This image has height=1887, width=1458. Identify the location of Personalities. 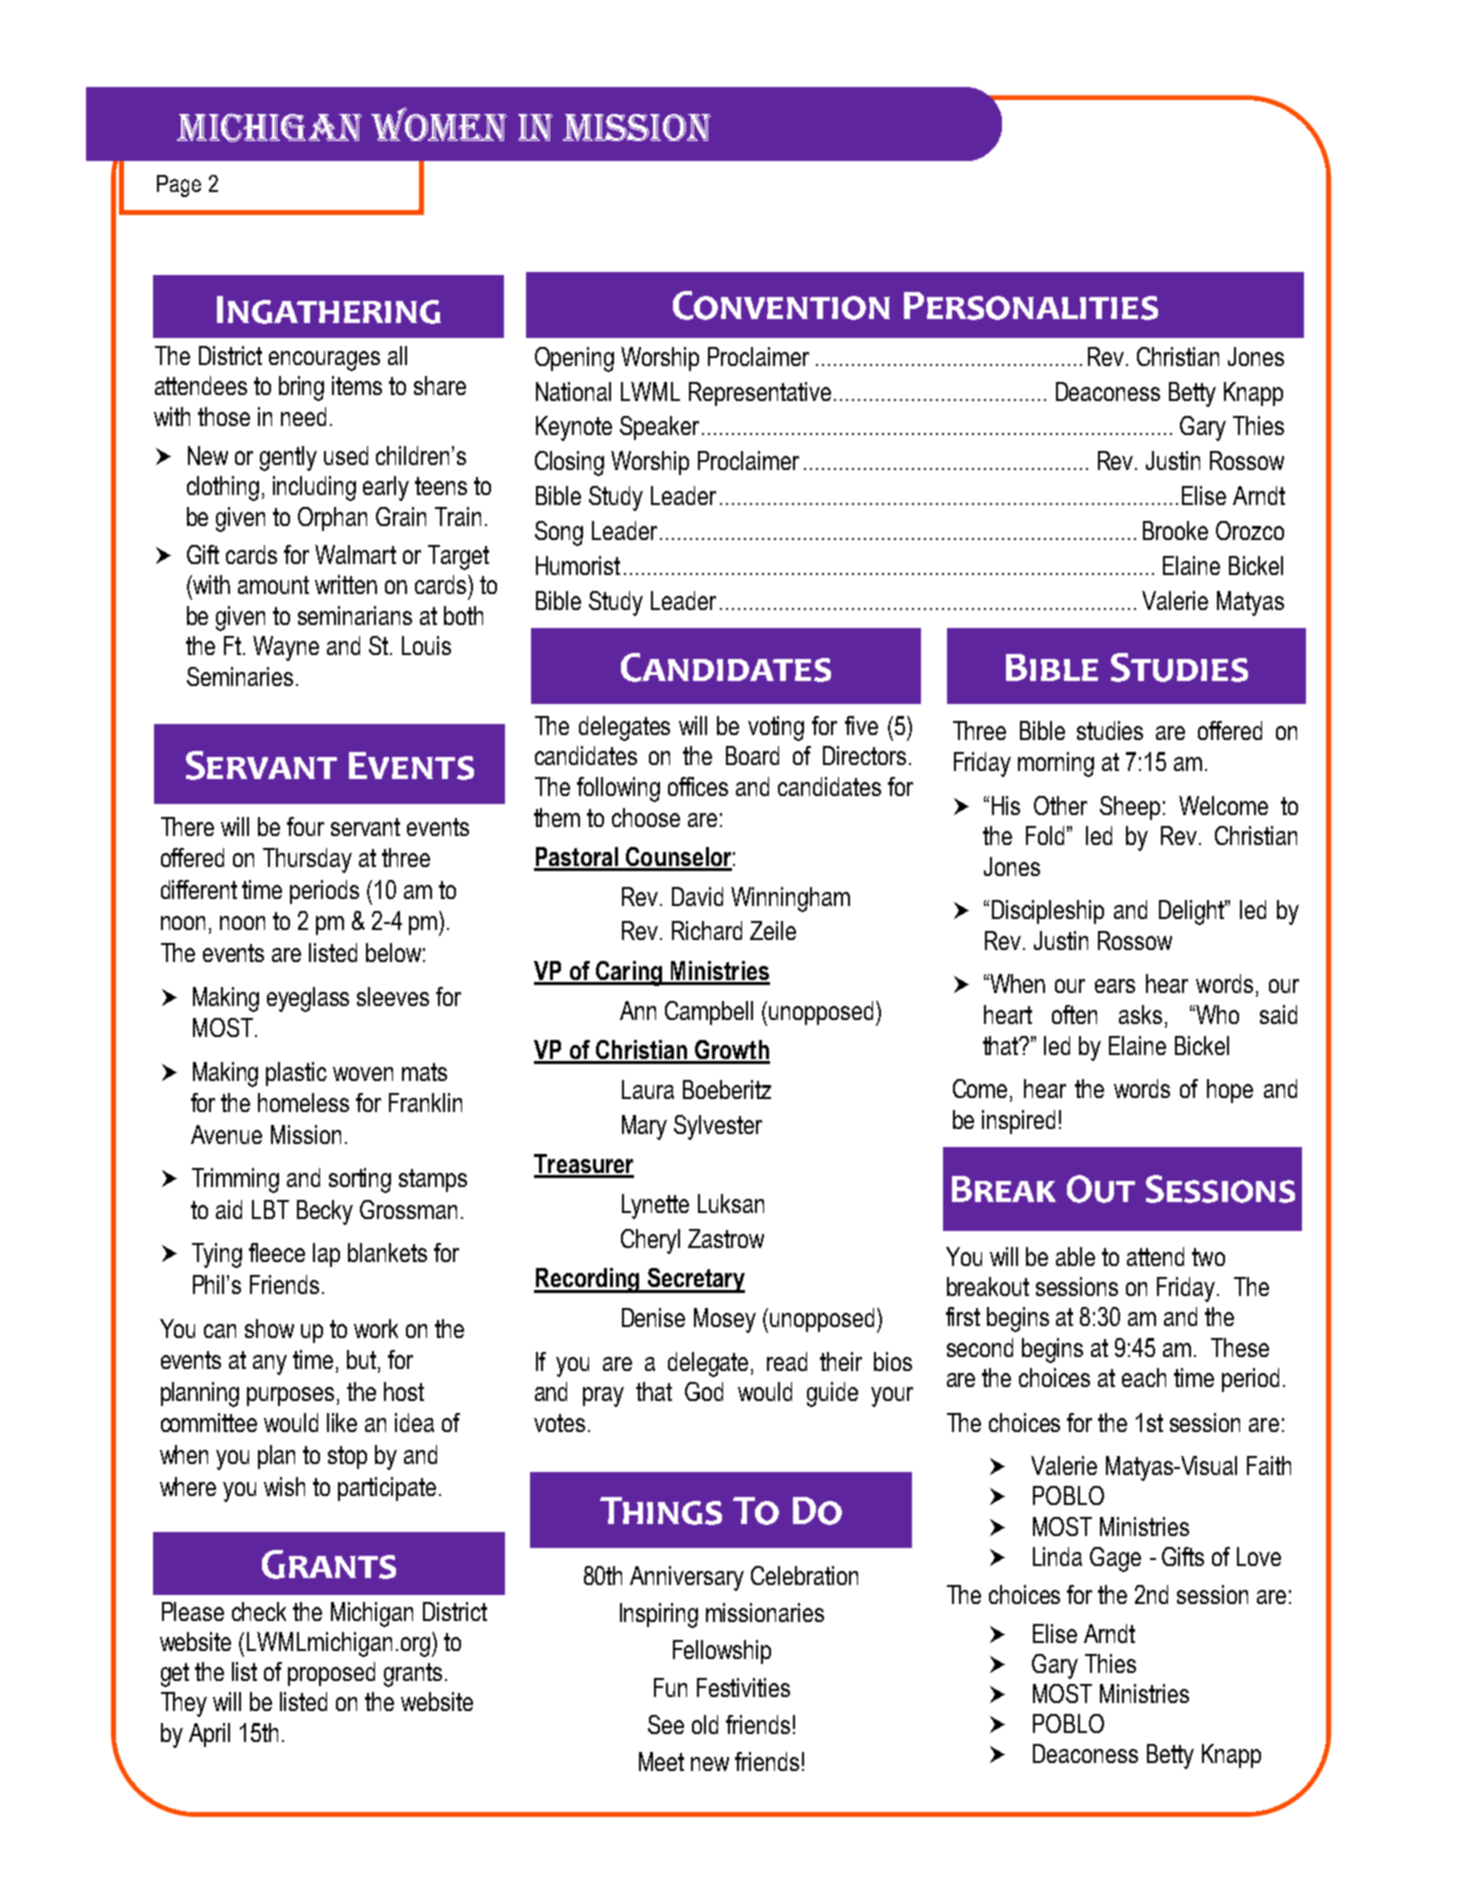
(1031, 306).
